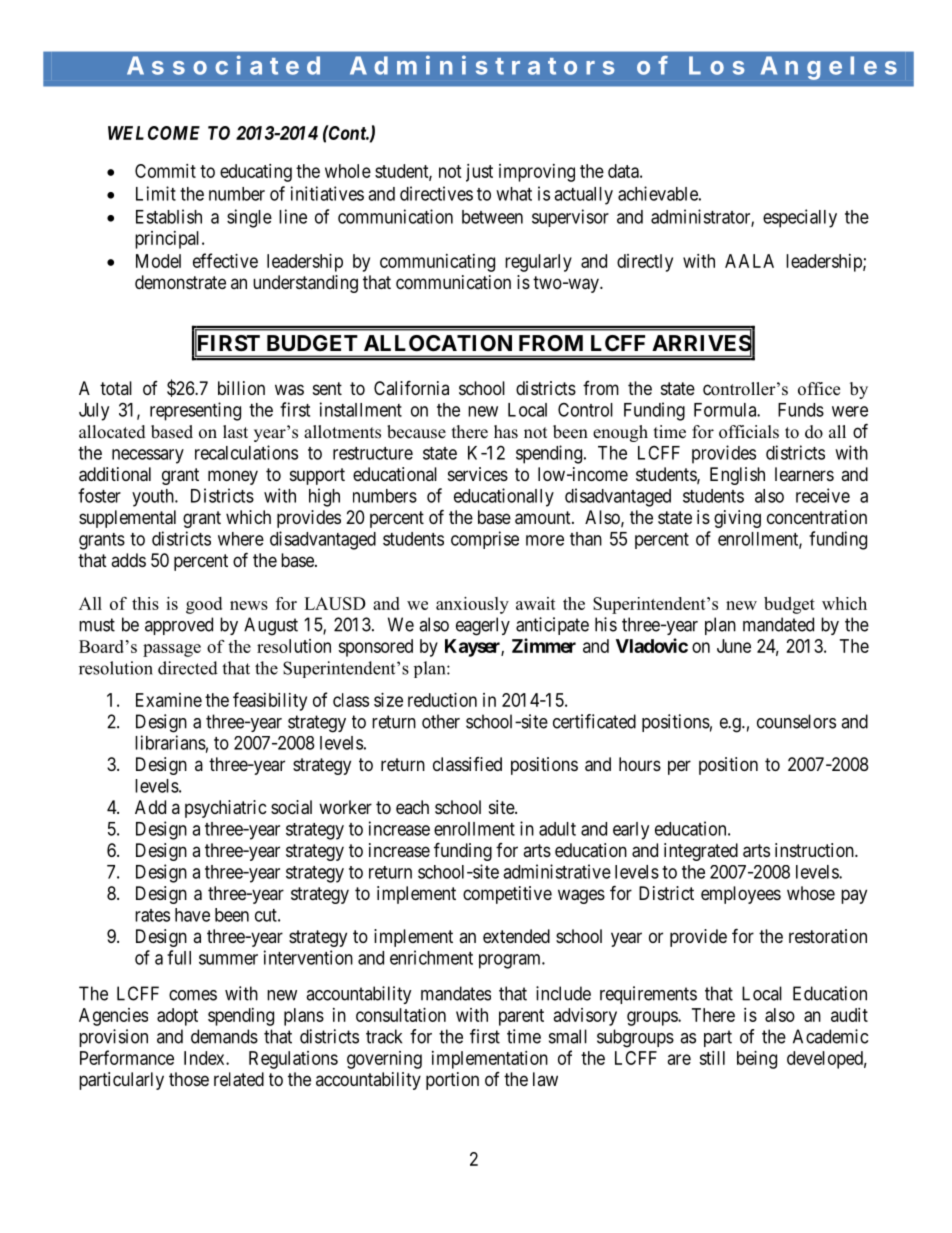 Image resolution: width=952 pixels, height=1233 pixels. Describe the element at coordinates (757, 1060) in the page. I see `being` at that location.
